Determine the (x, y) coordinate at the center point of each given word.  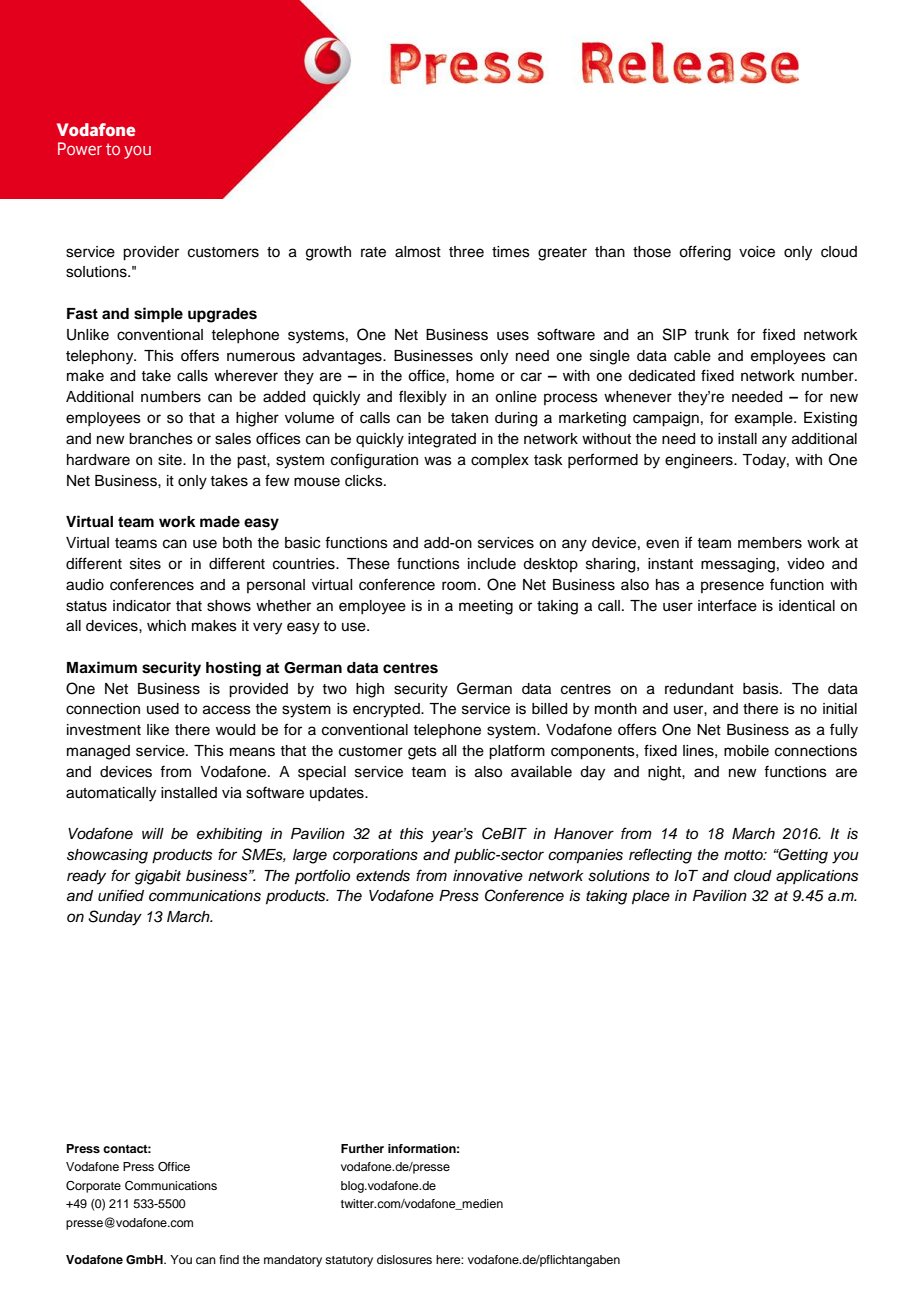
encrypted (387, 710)
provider (151, 253)
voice (757, 252)
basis (762, 689)
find (229, 1259)
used (163, 709)
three (466, 252)
